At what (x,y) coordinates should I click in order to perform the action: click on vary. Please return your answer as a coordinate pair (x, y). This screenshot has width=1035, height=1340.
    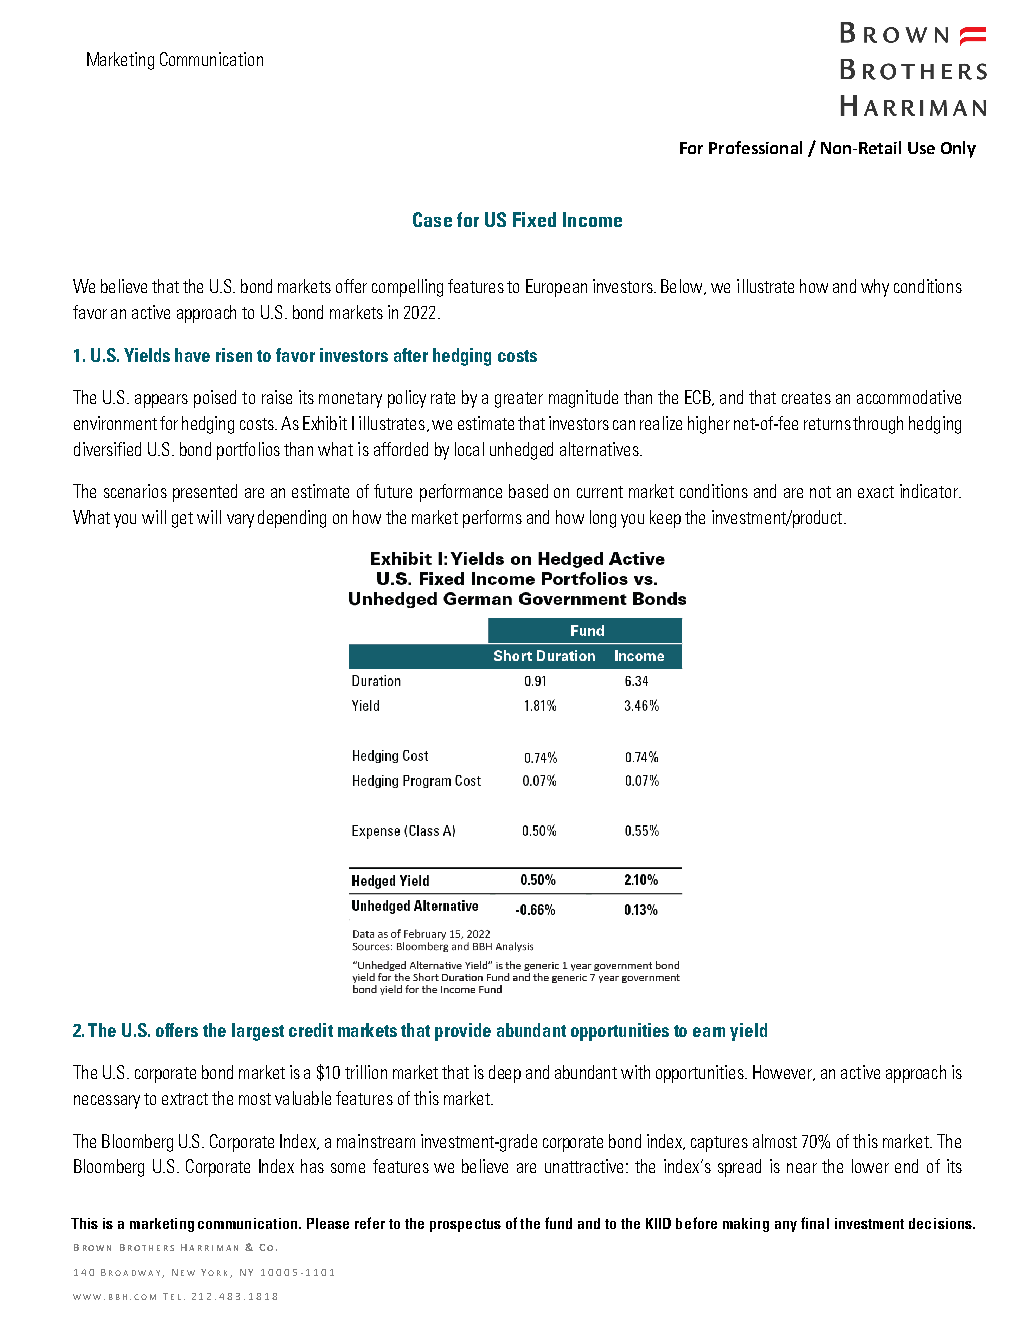
    Looking at the image, I should click on (240, 521).
